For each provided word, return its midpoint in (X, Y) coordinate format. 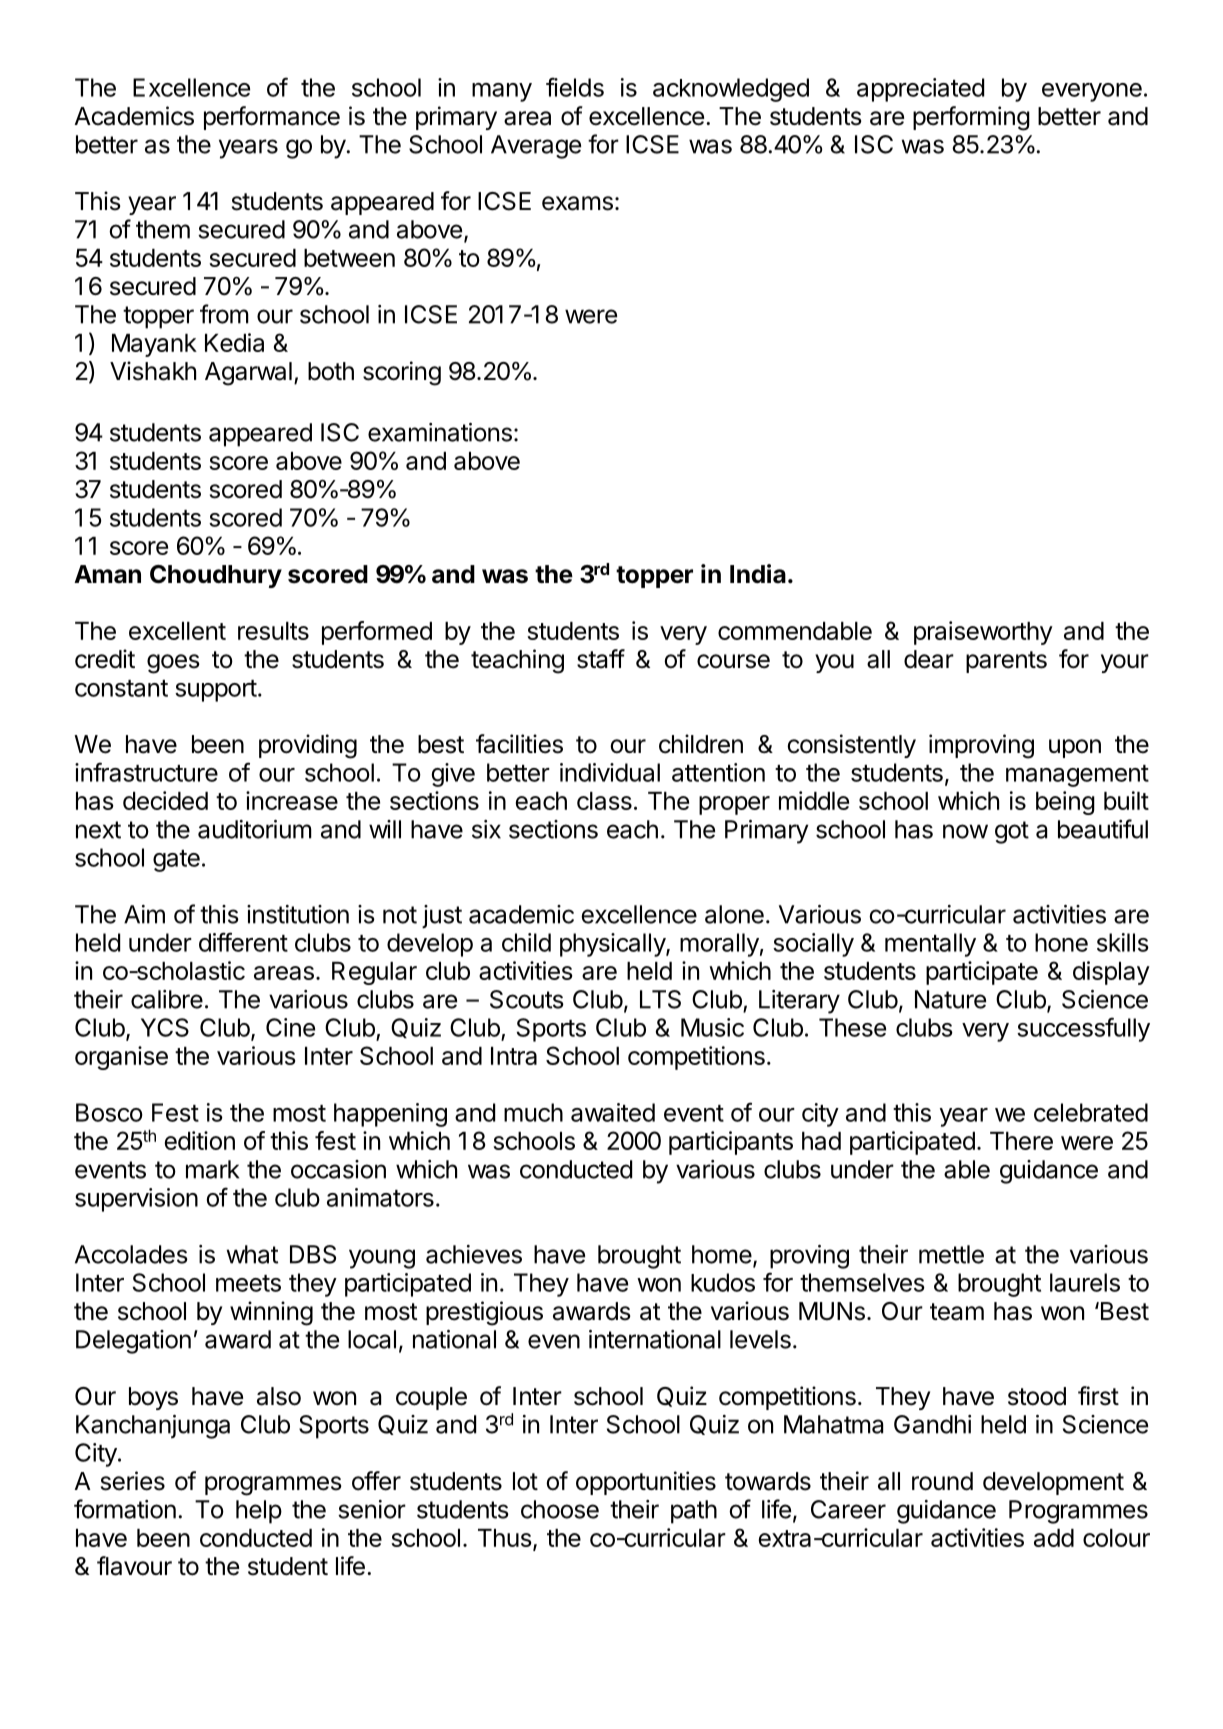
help (259, 1512)
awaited (613, 1112)
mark (212, 1169)
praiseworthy (983, 633)
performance (272, 118)
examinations (440, 432)
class (604, 801)
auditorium (255, 829)
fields (575, 87)
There (1021, 1141)
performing (971, 118)
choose (560, 1509)
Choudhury (216, 576)
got (1012, 832)
